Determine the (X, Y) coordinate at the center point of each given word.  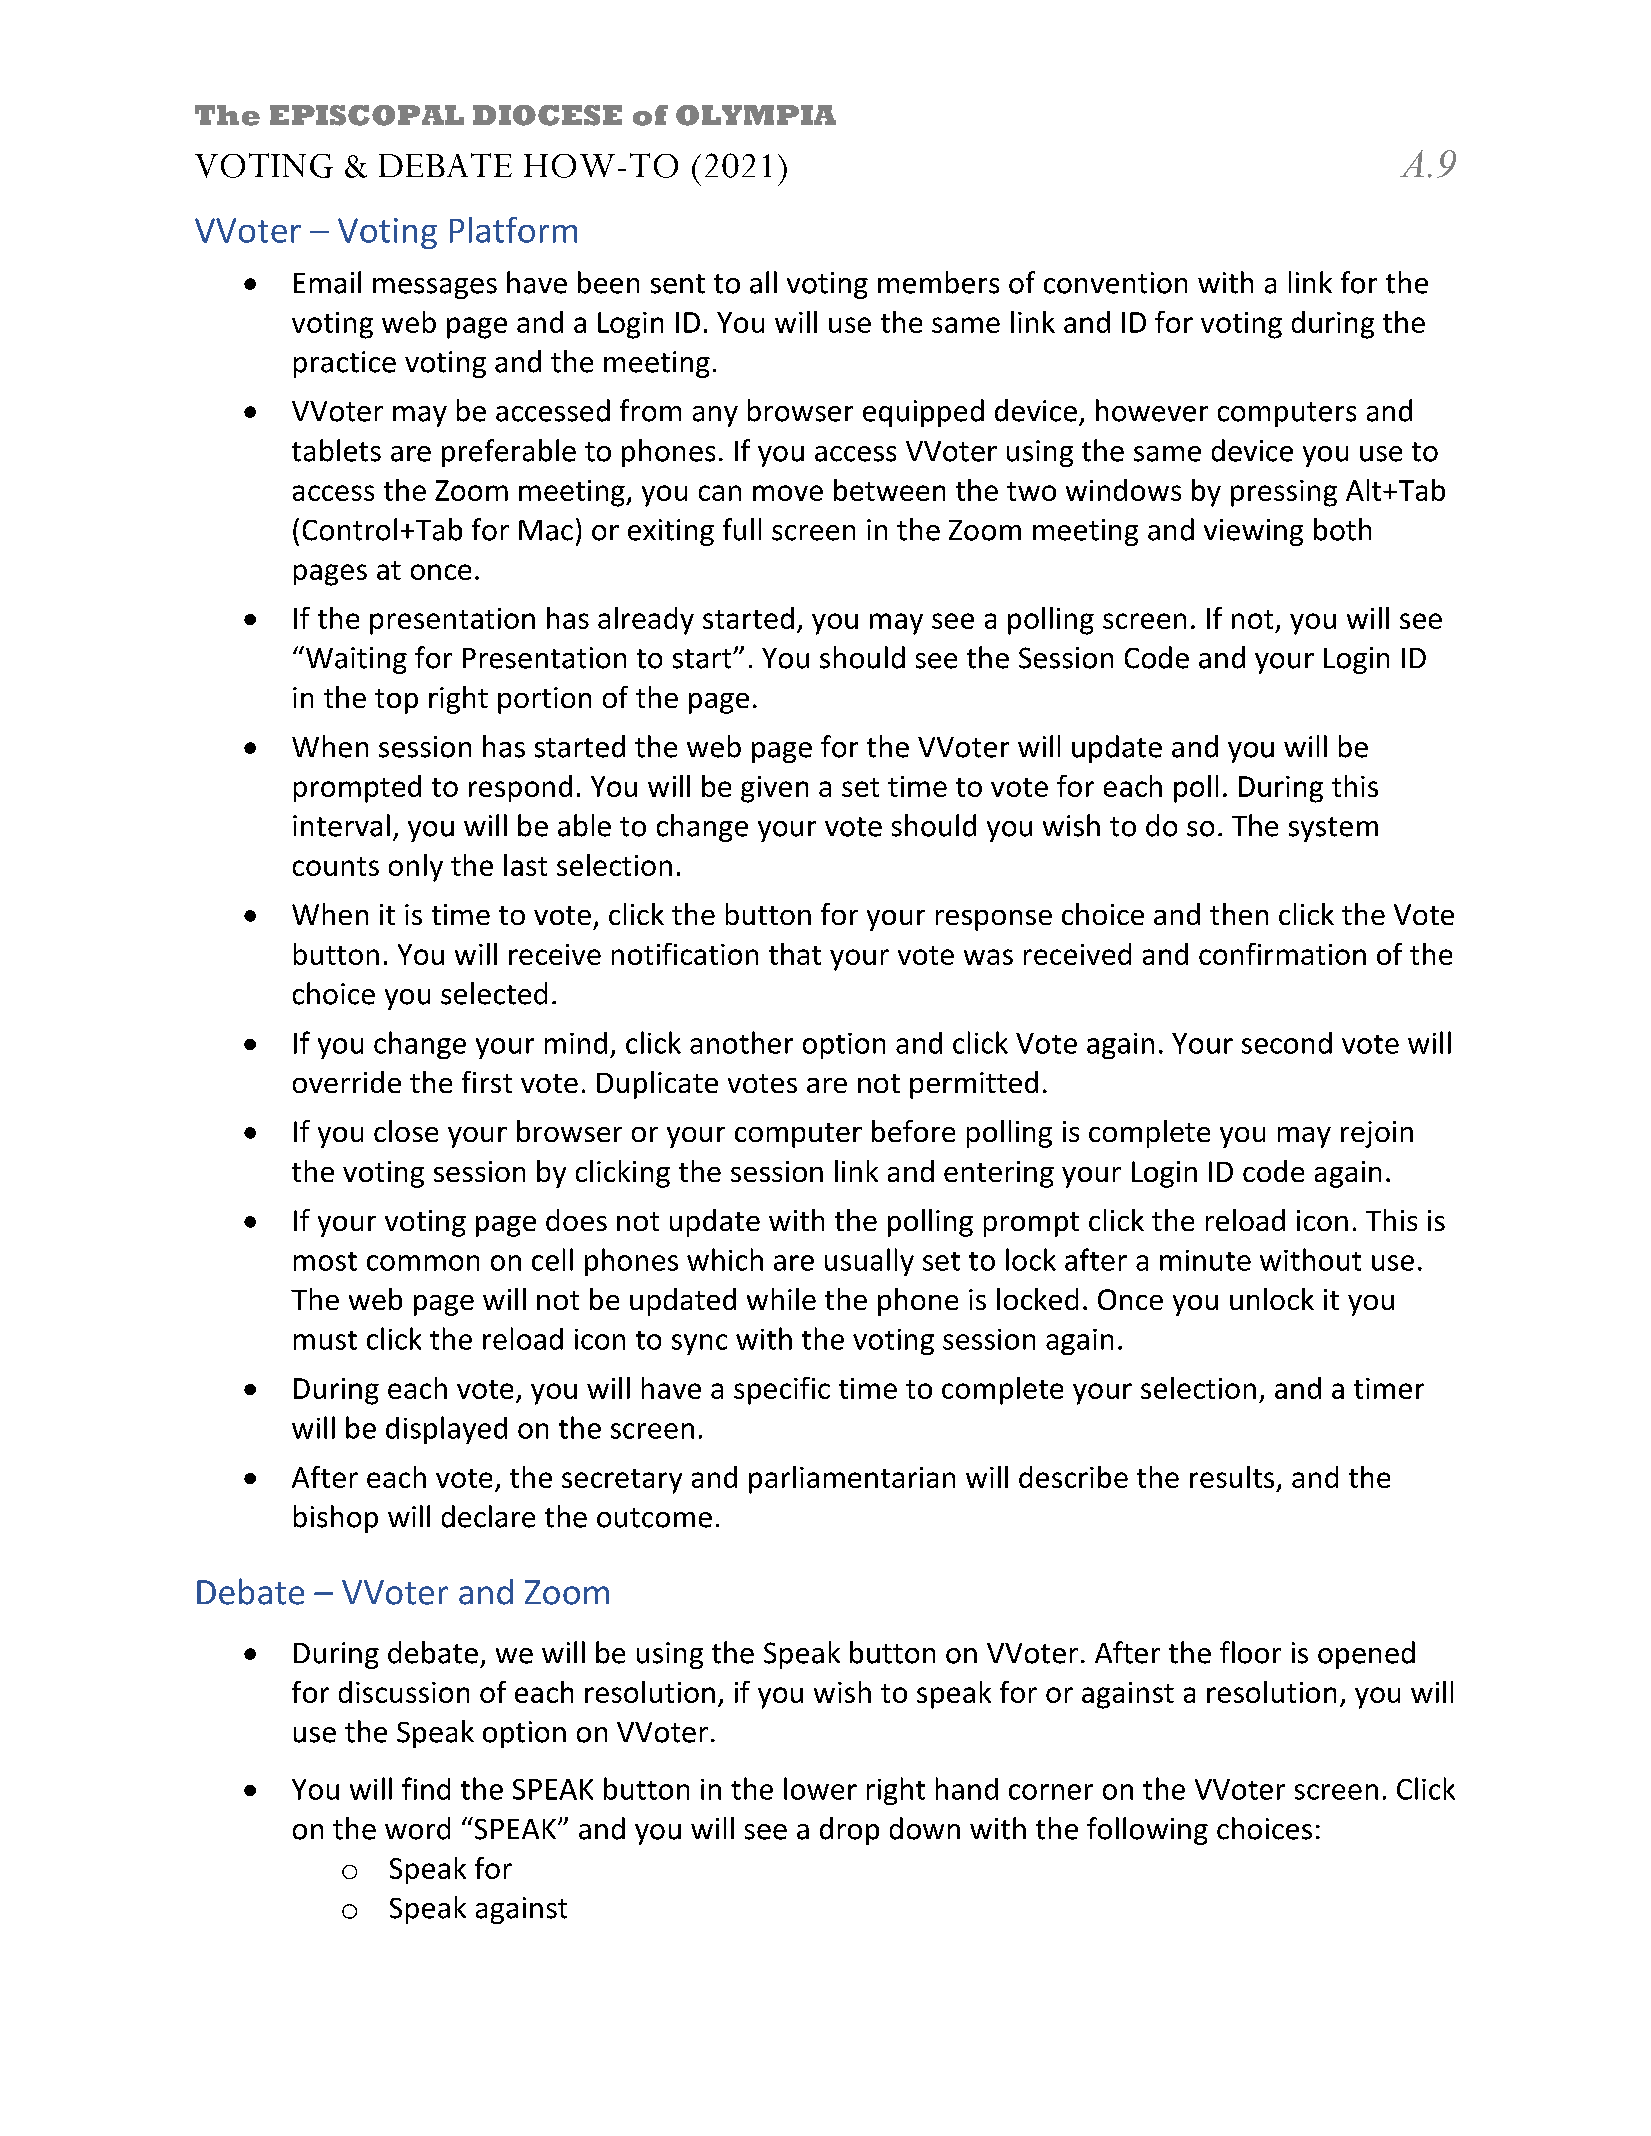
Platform (513, 230)
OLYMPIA (756, 115)
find (426, 1788)
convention (1115, 283)
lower (820, 1788)
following (1147, 1831)
